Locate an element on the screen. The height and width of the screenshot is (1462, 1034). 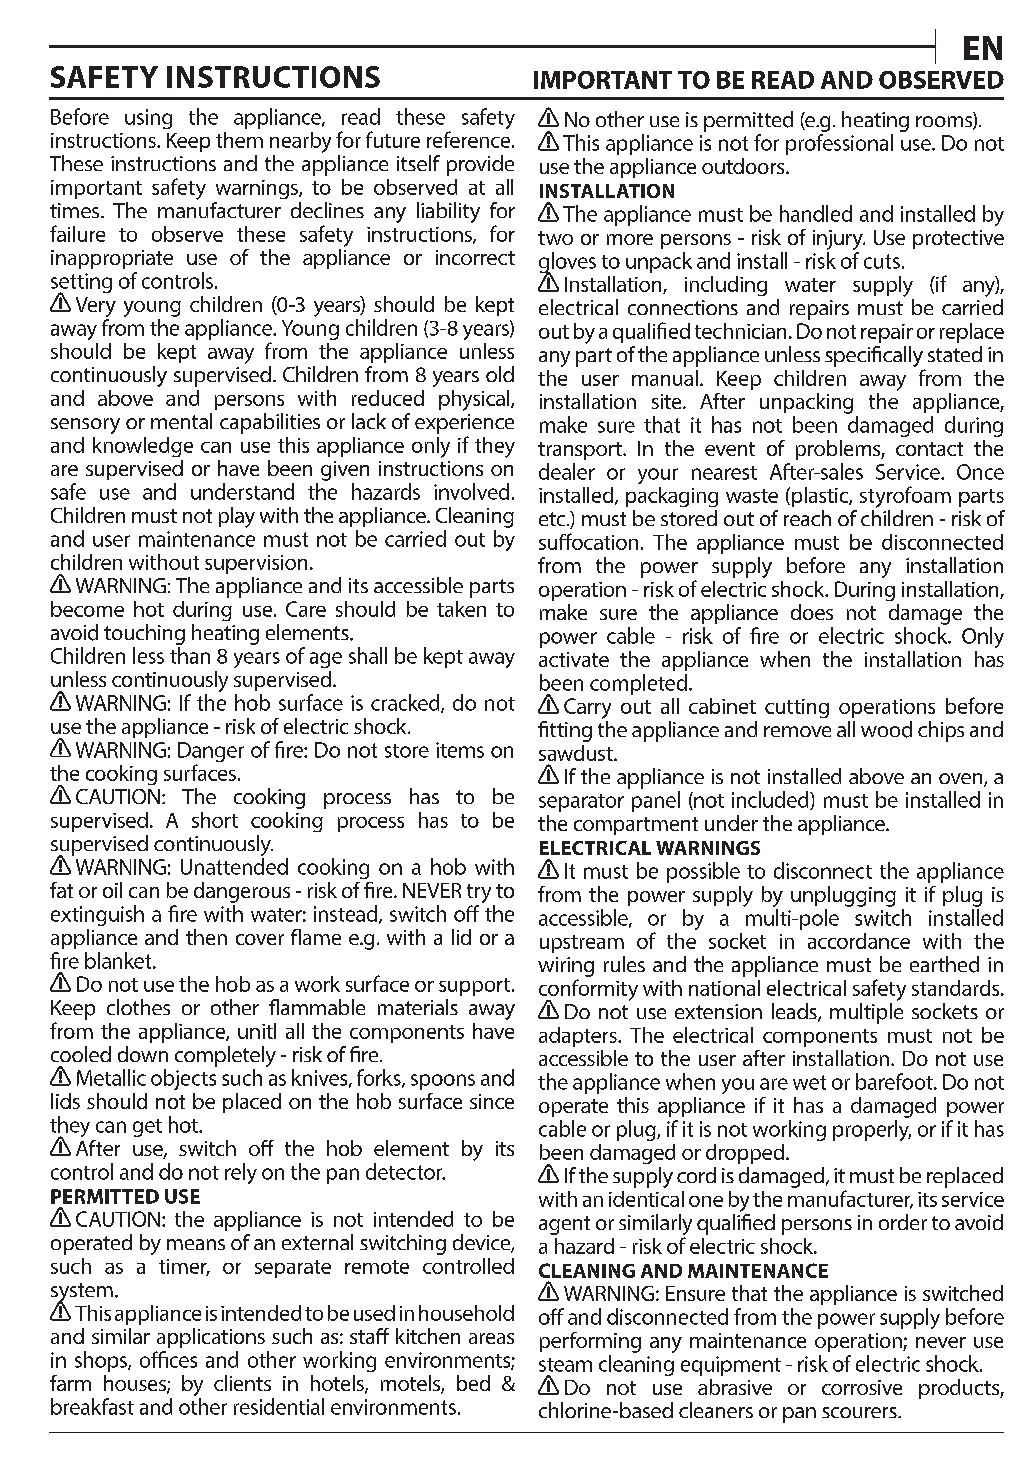
corrosive is located at coordinates (862, 1387).
